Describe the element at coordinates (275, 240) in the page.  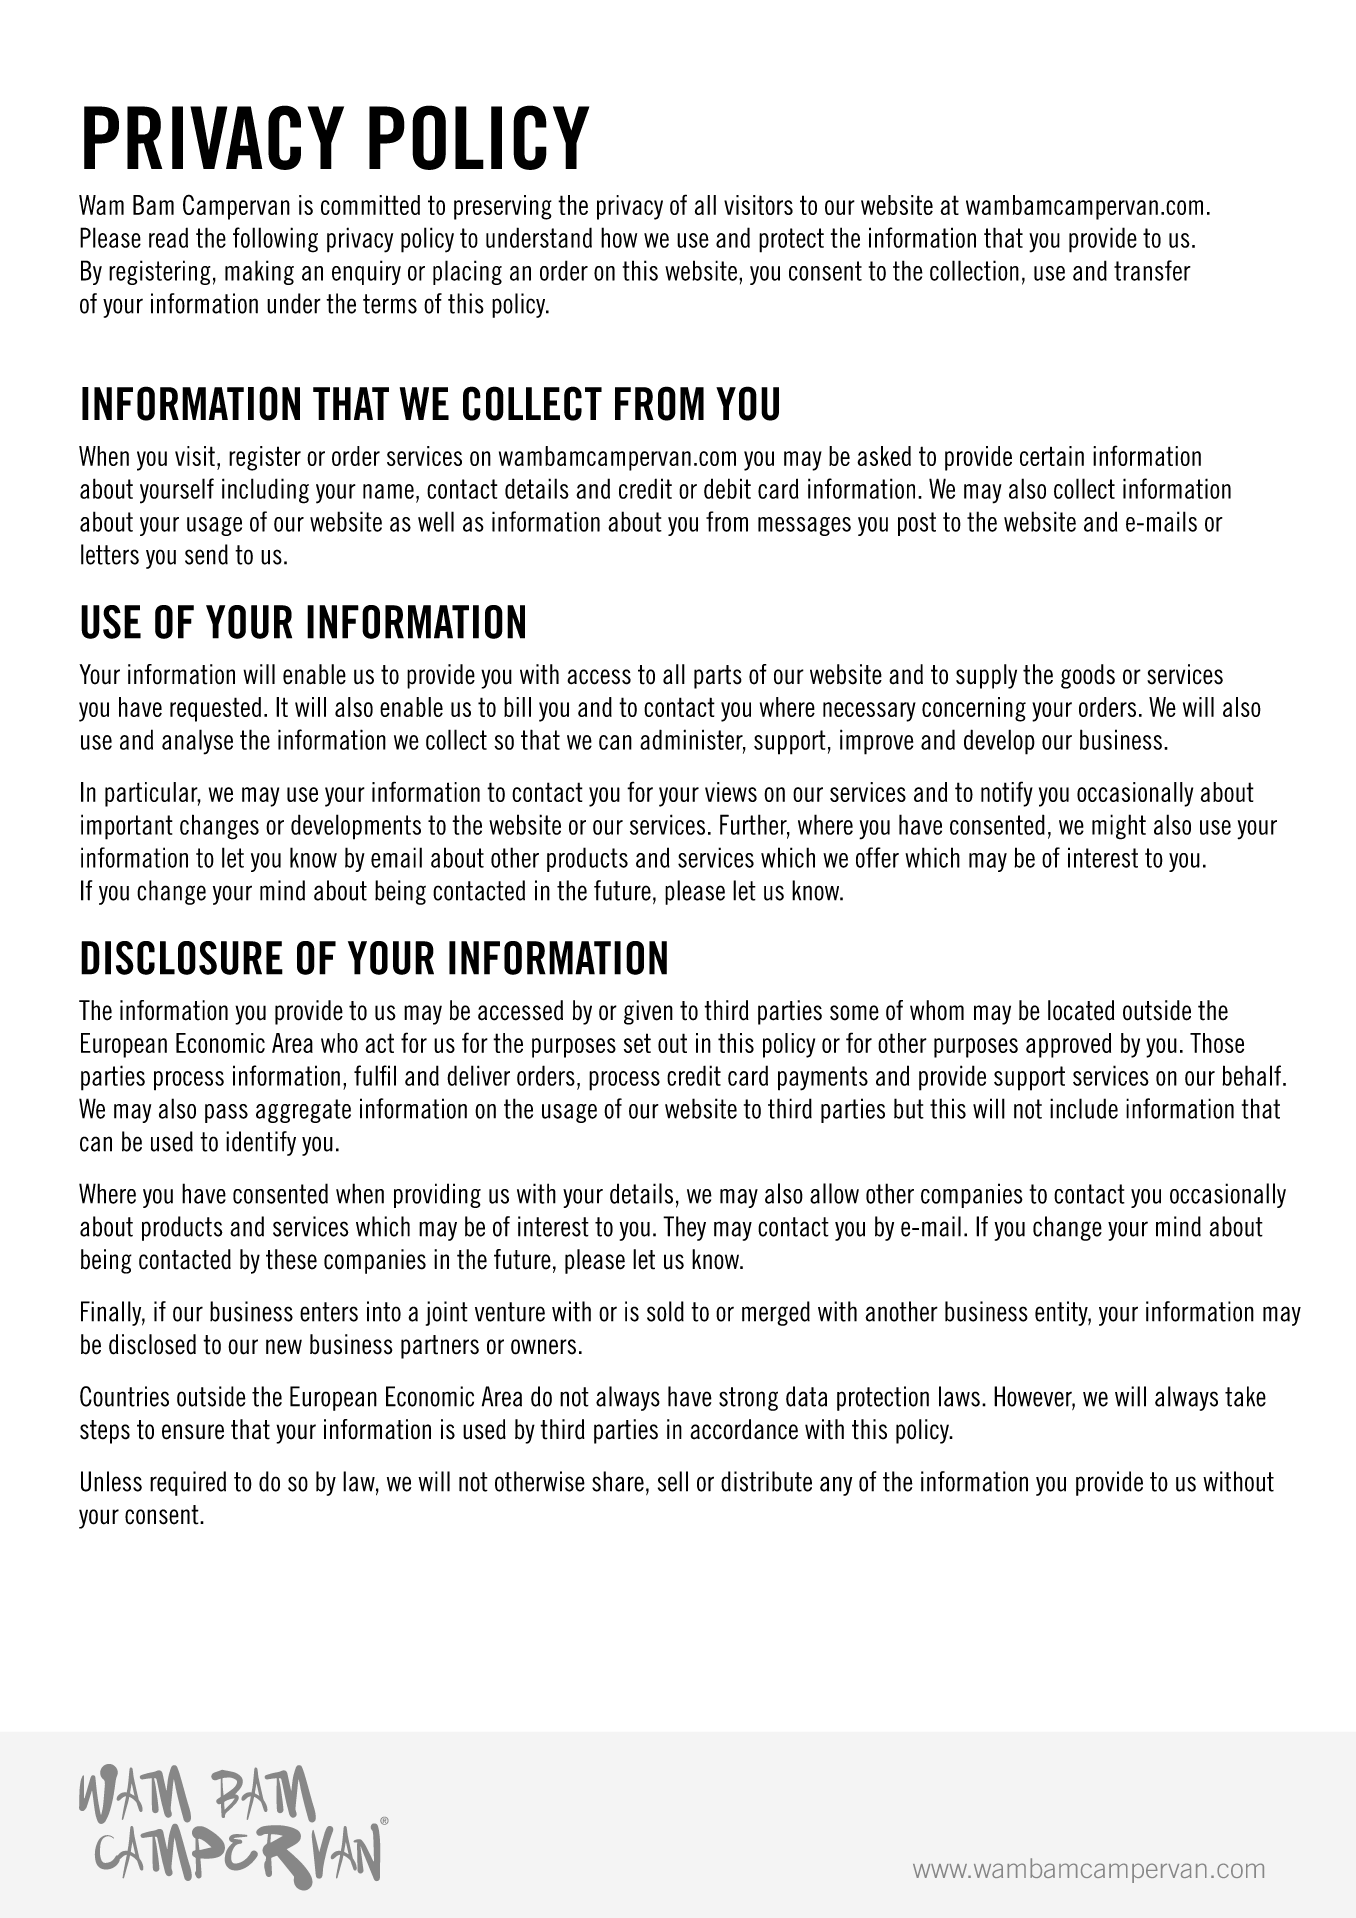
I see `following` at that location.
